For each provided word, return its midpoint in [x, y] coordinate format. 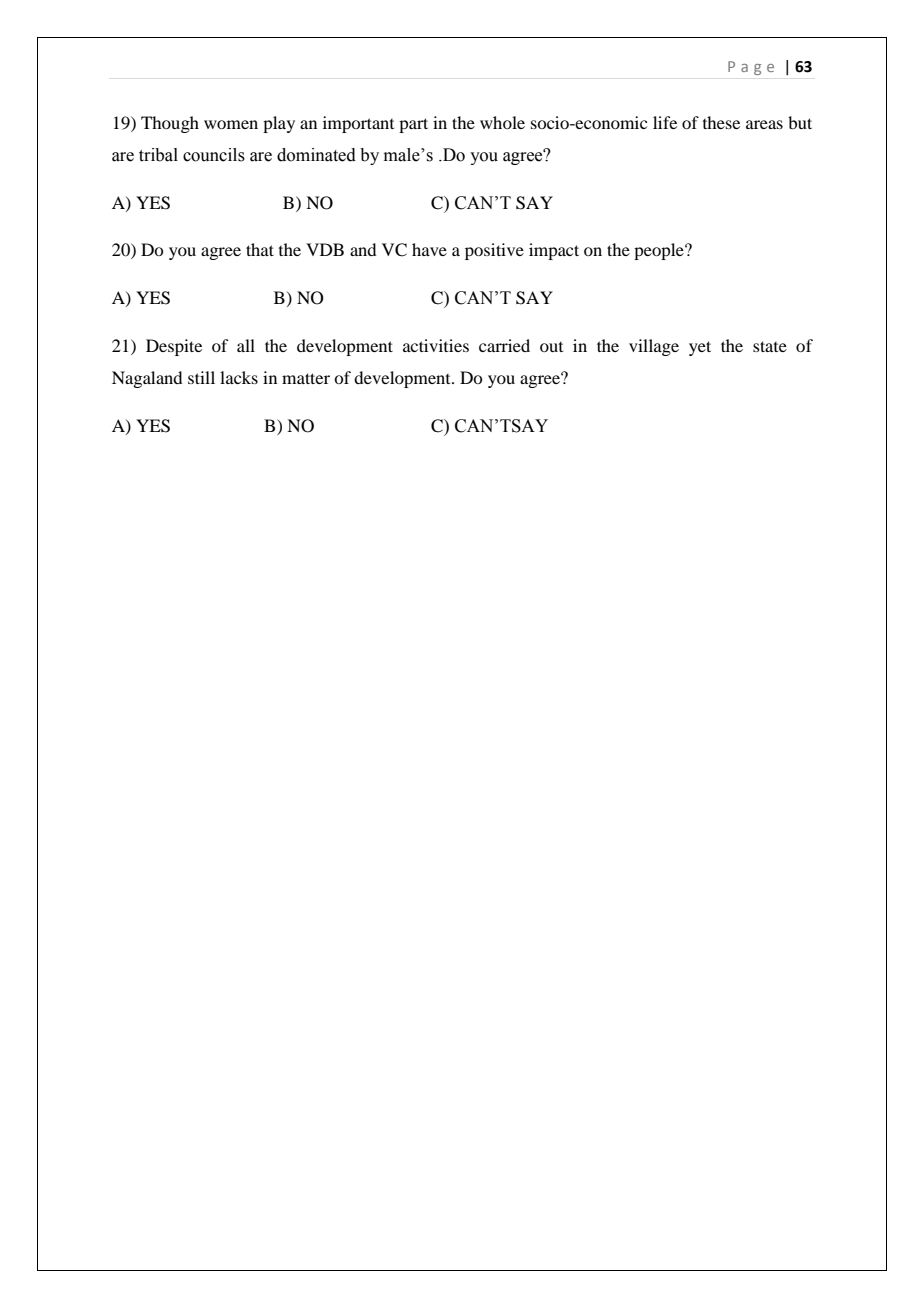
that [260, 249]
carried [504, 345]
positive [494, 251]
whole [502, 122]
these [721, 122]
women [231, 124]
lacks [239, 377]
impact [554, 251]
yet [700, 348]
